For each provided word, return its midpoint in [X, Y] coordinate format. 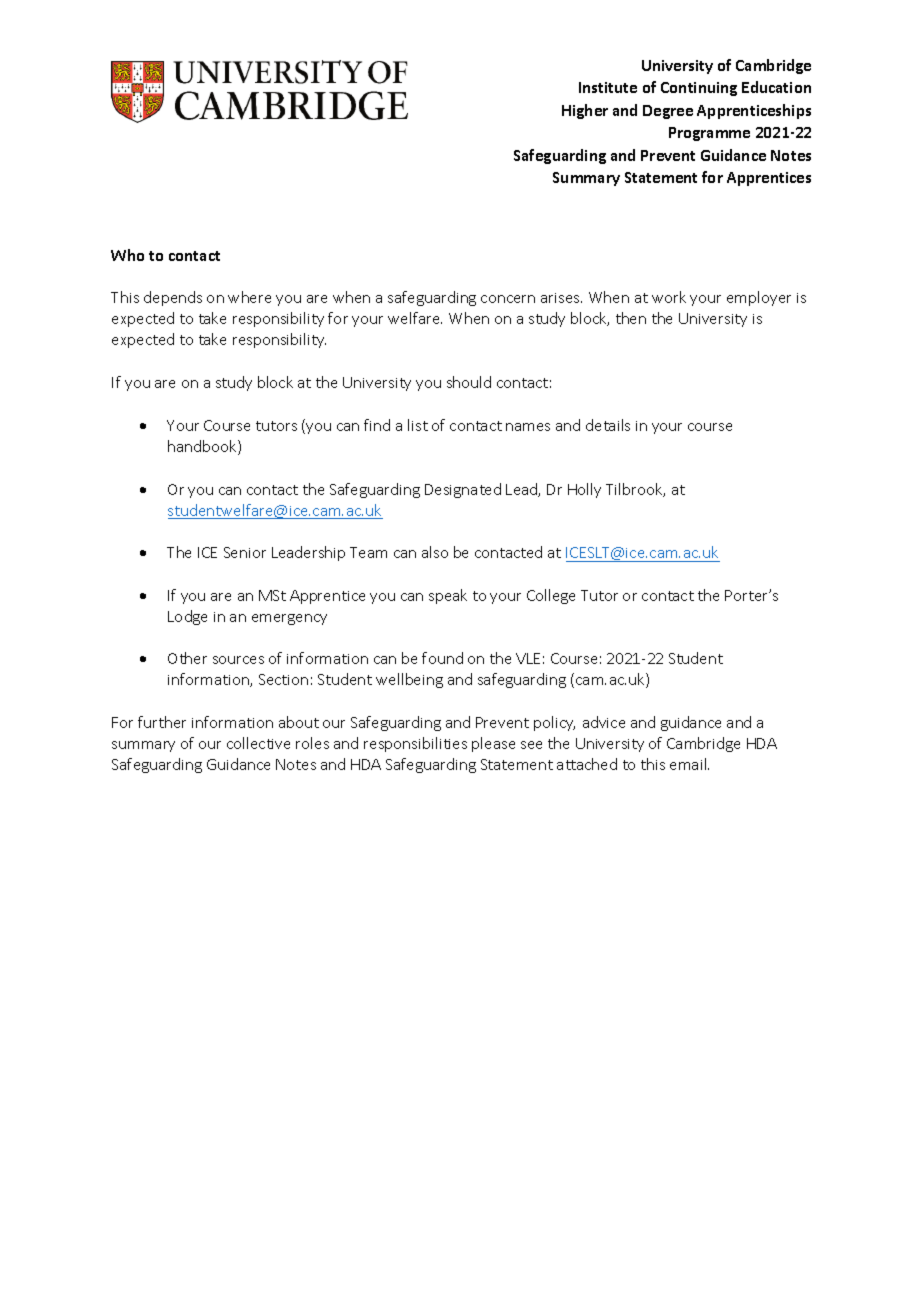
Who [127, 255]
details [608, 425]
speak [448, 596]
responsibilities [415, 744]
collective [258, 743]
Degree [668, 112]
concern [508, 299]
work [669, 297]
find [377, 425]
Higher [585, 111]
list [418, 425]
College [551, 596]
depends [173, 298]
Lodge [187, 617]
